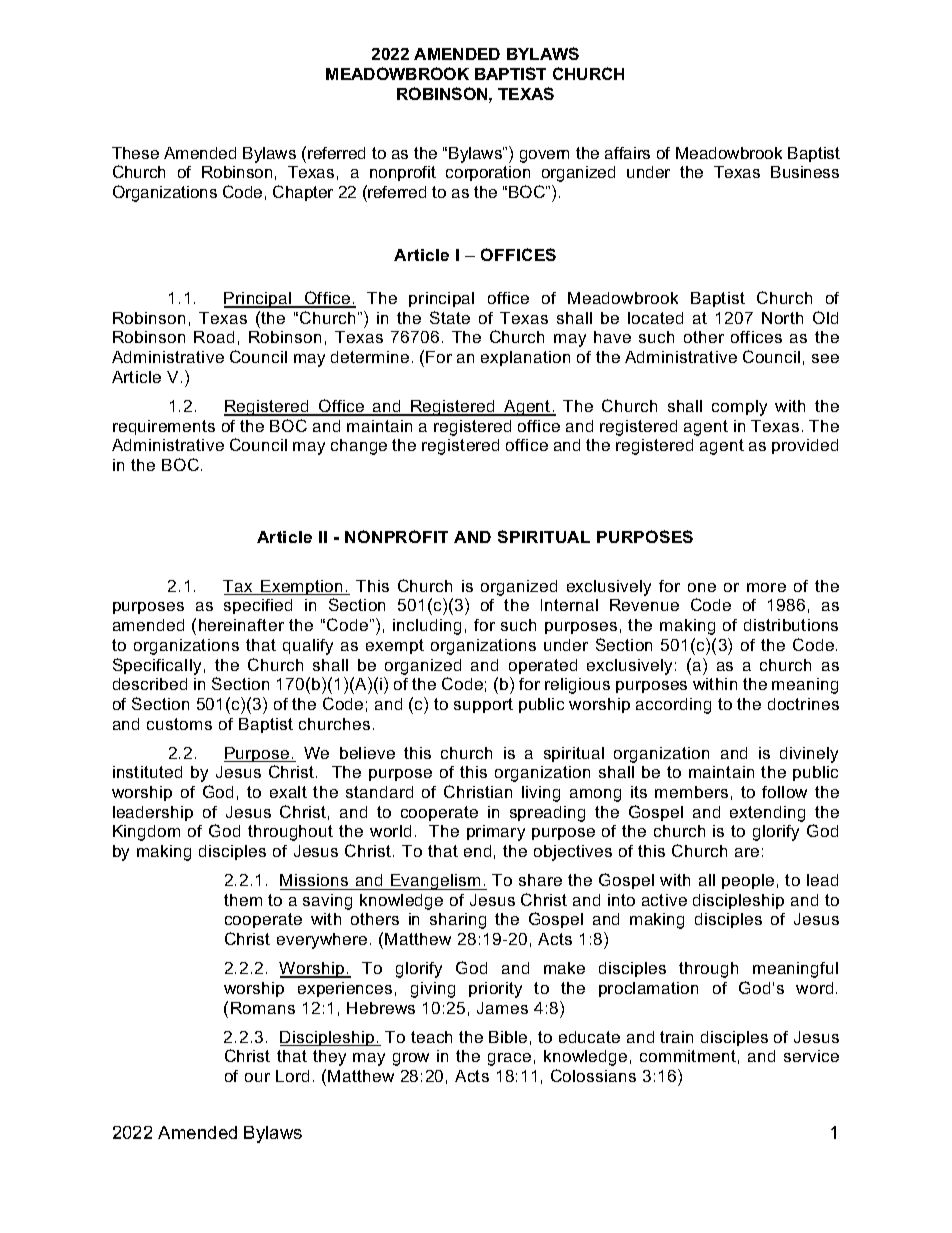 The height and width of the image is (1233, 952). Describe the element at coordinates (805, 446) in the image. I see `provided` at that location.
